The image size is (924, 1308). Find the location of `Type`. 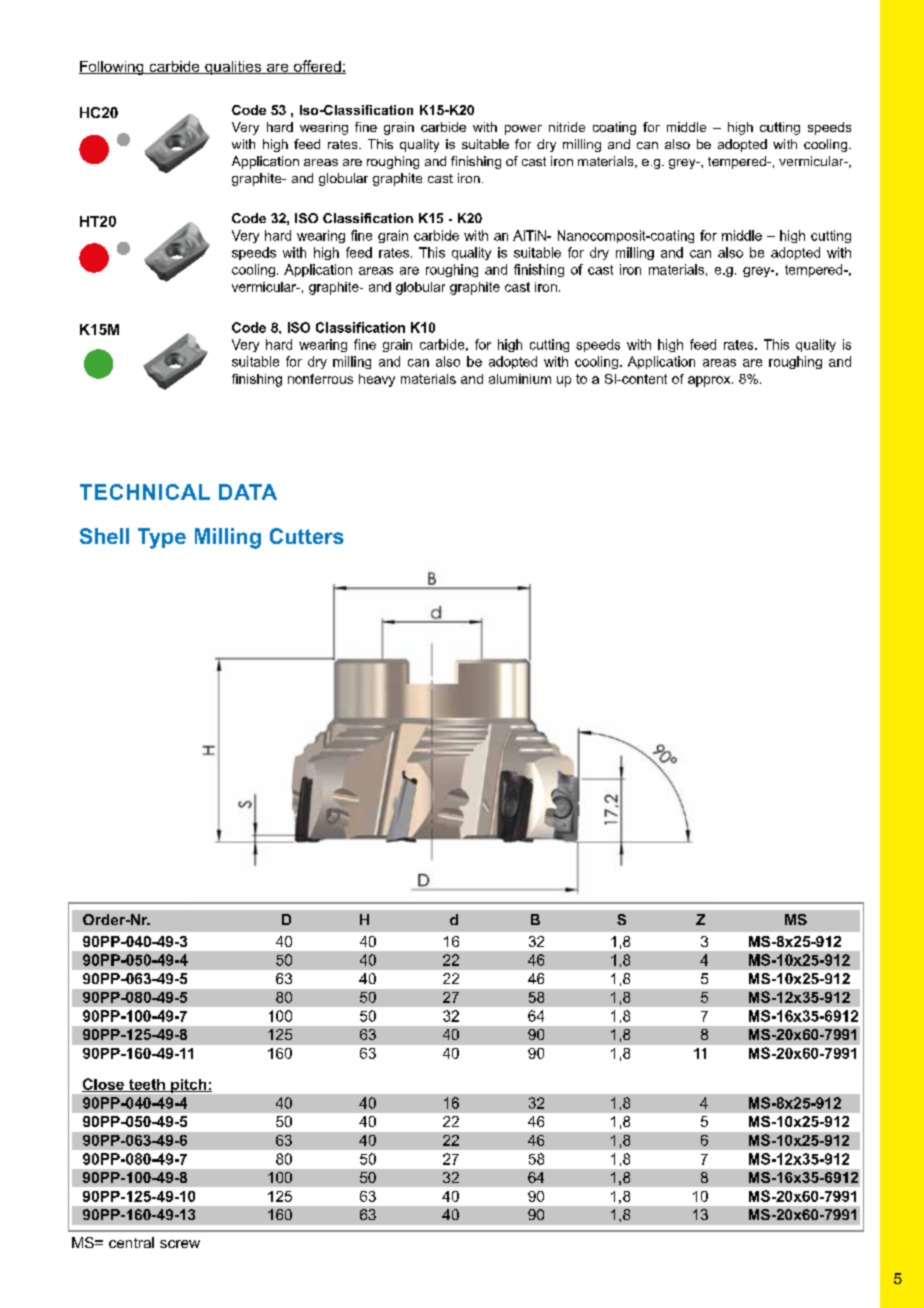

Type is located at coordinates (162, 538).
